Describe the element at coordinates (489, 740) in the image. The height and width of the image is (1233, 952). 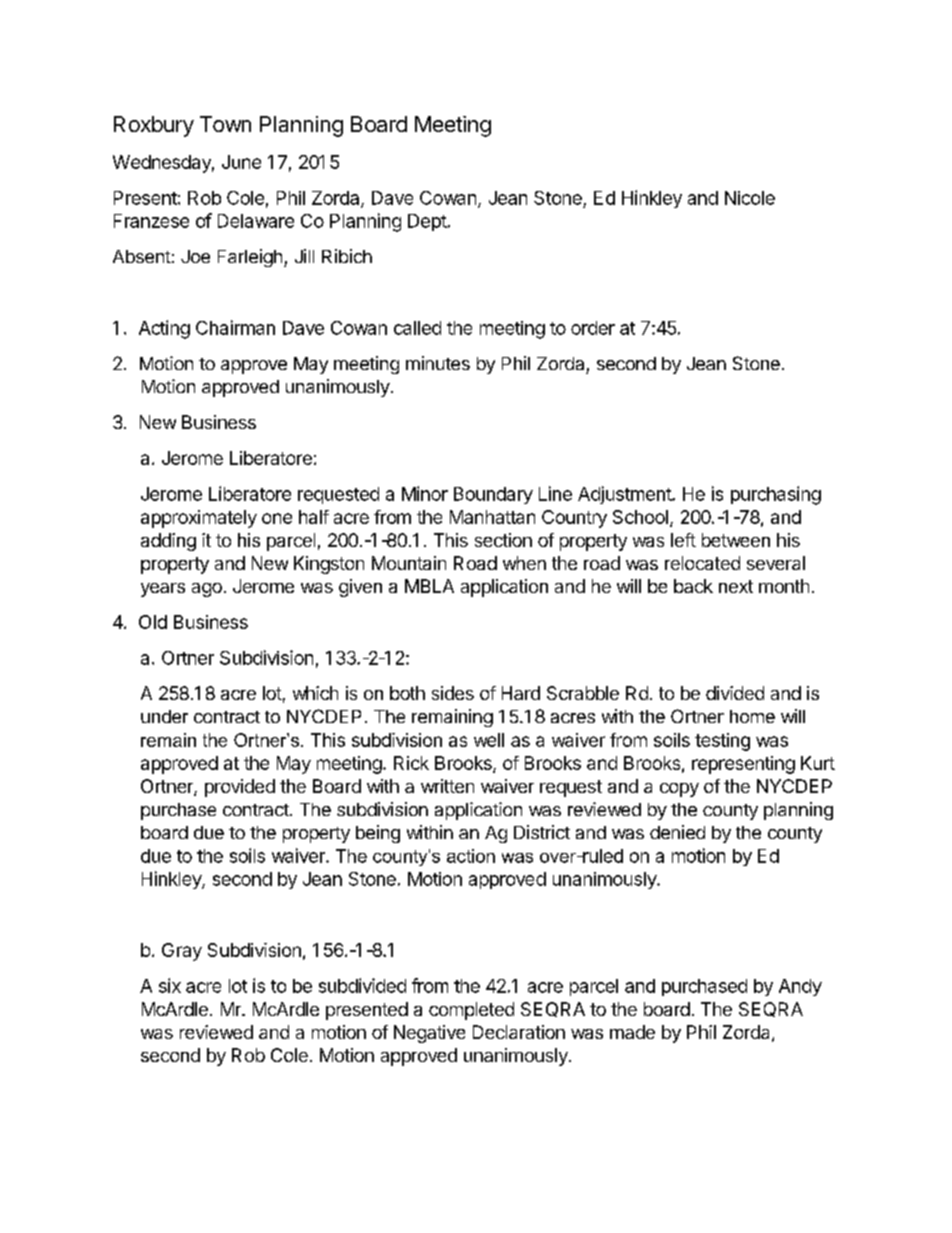
I see `well` at that location.
